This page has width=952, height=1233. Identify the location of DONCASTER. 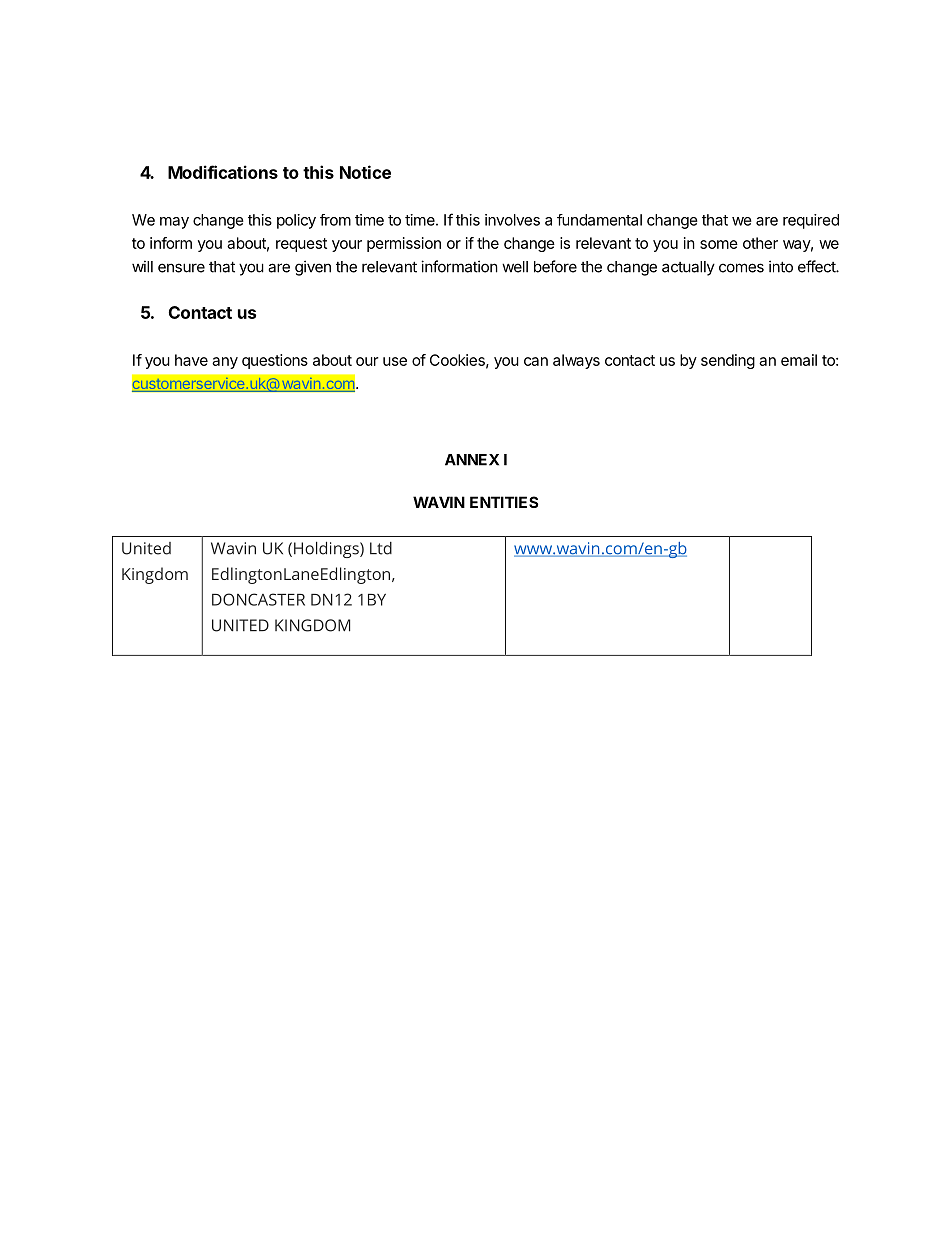
(258, 599).
